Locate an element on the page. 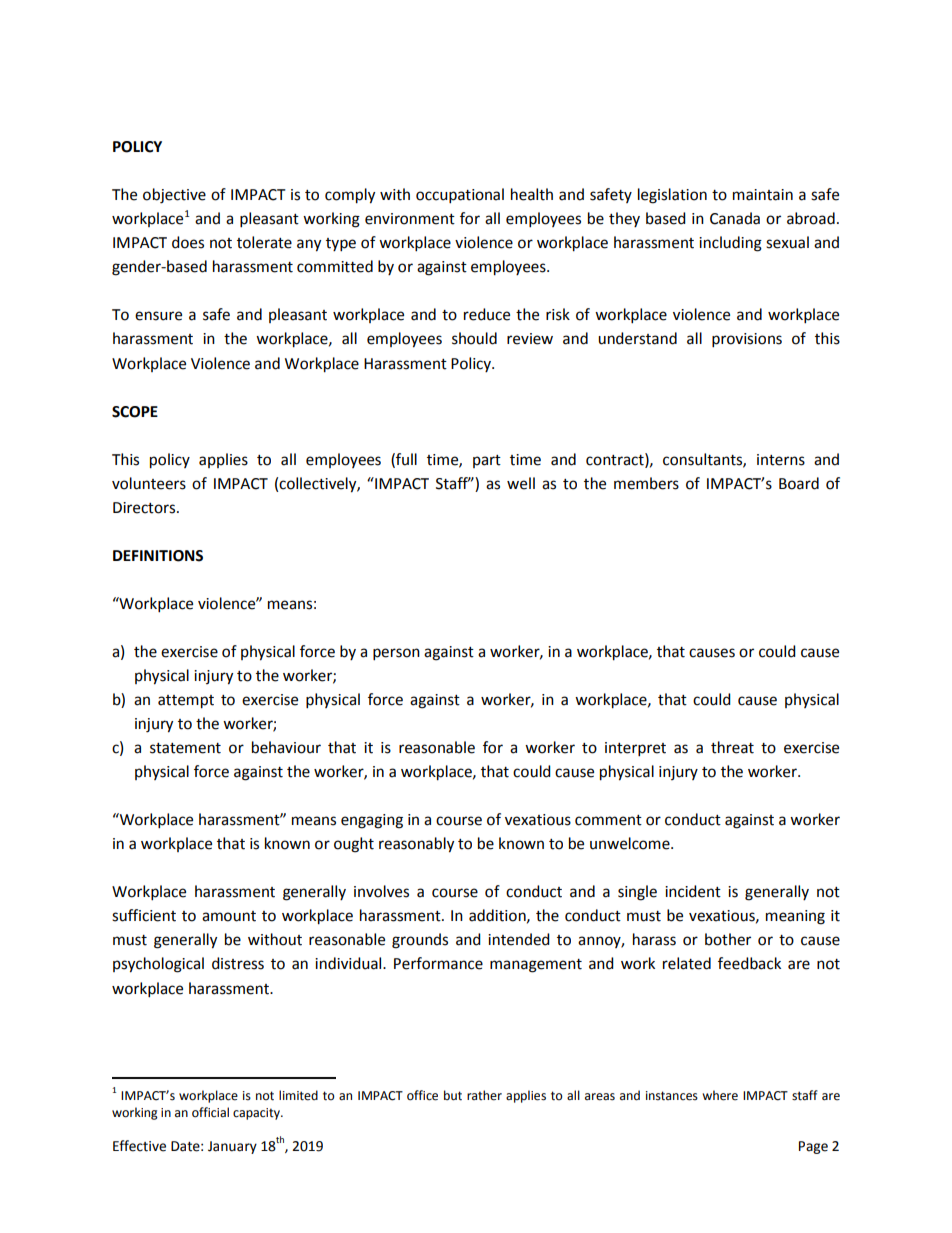 This document has height=1233, width=952. official is located at coordinates (210, 1112).
